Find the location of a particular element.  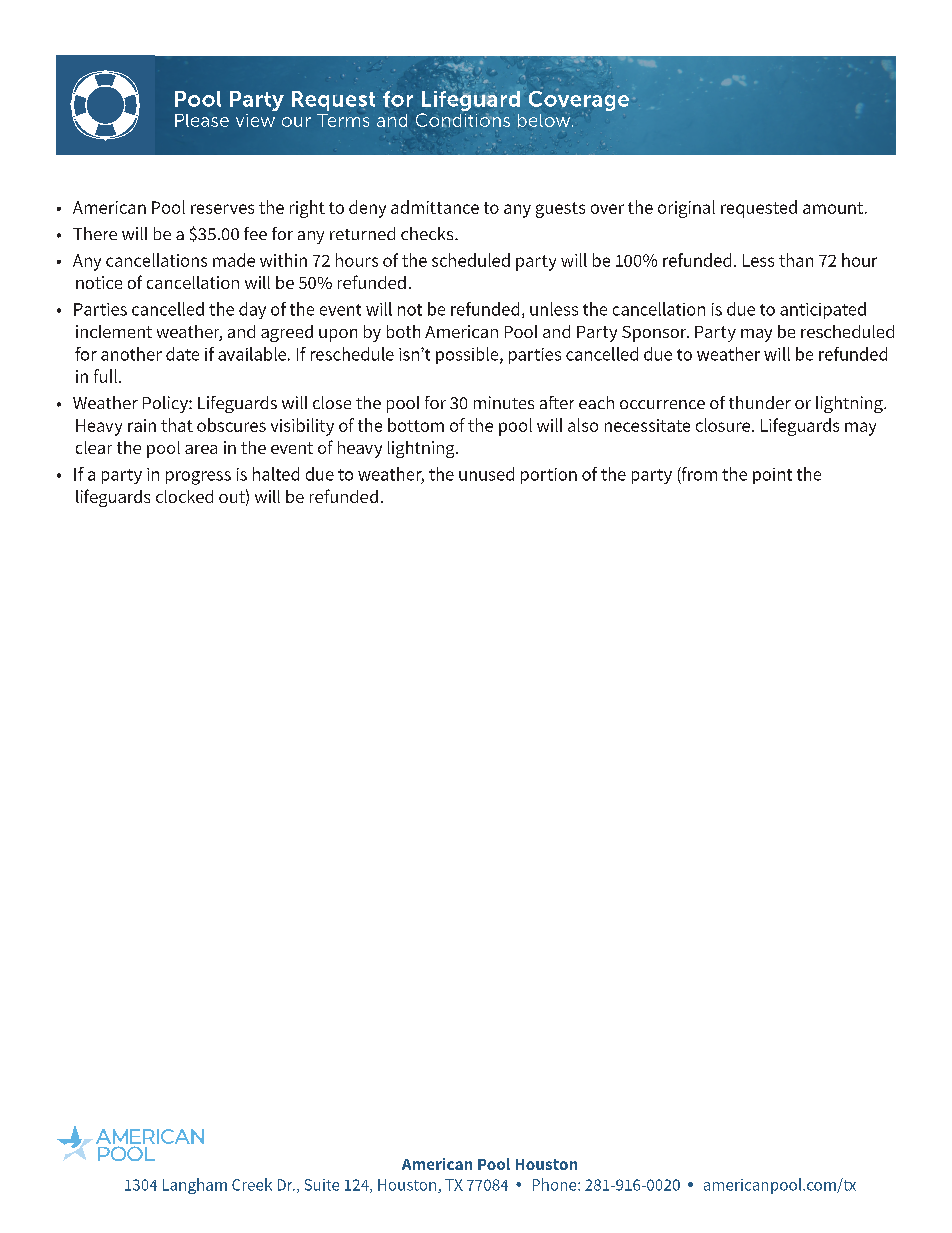

Conditions is located at coordinates (463, 120).
